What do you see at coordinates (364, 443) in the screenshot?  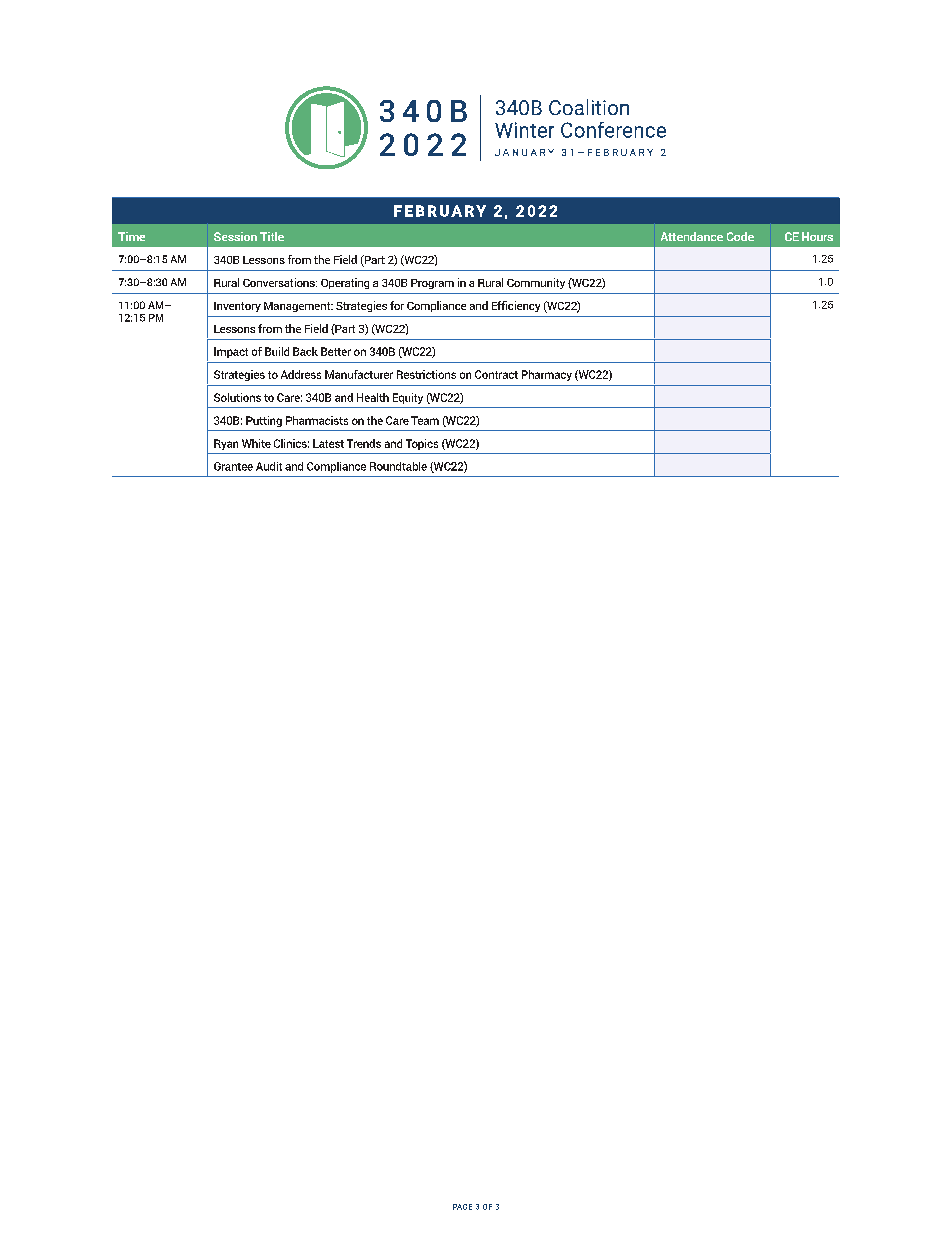 I see `Trends` at bounding box center [364, 443].
